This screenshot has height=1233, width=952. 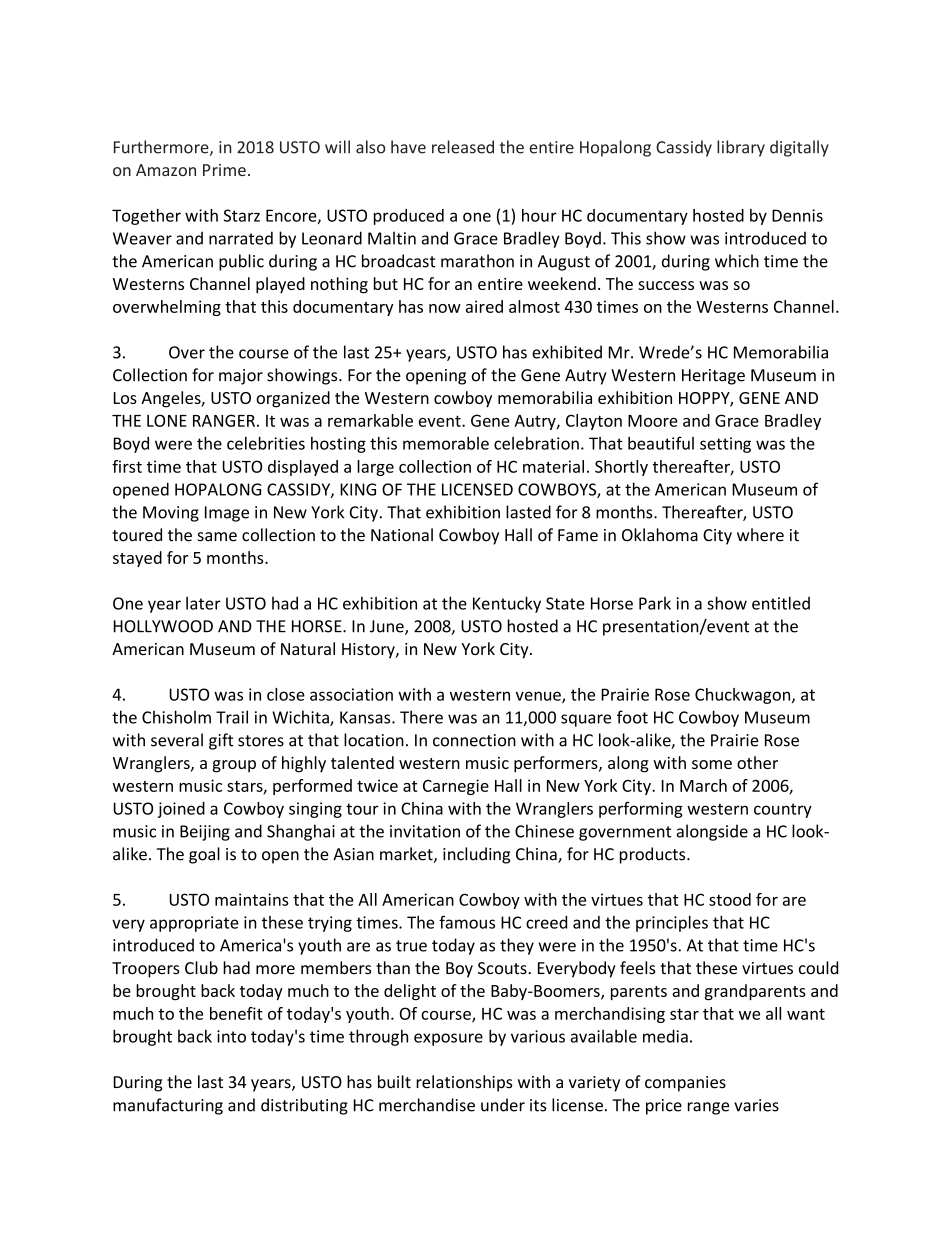 I want to click on National, so click(x=402, y=535).
